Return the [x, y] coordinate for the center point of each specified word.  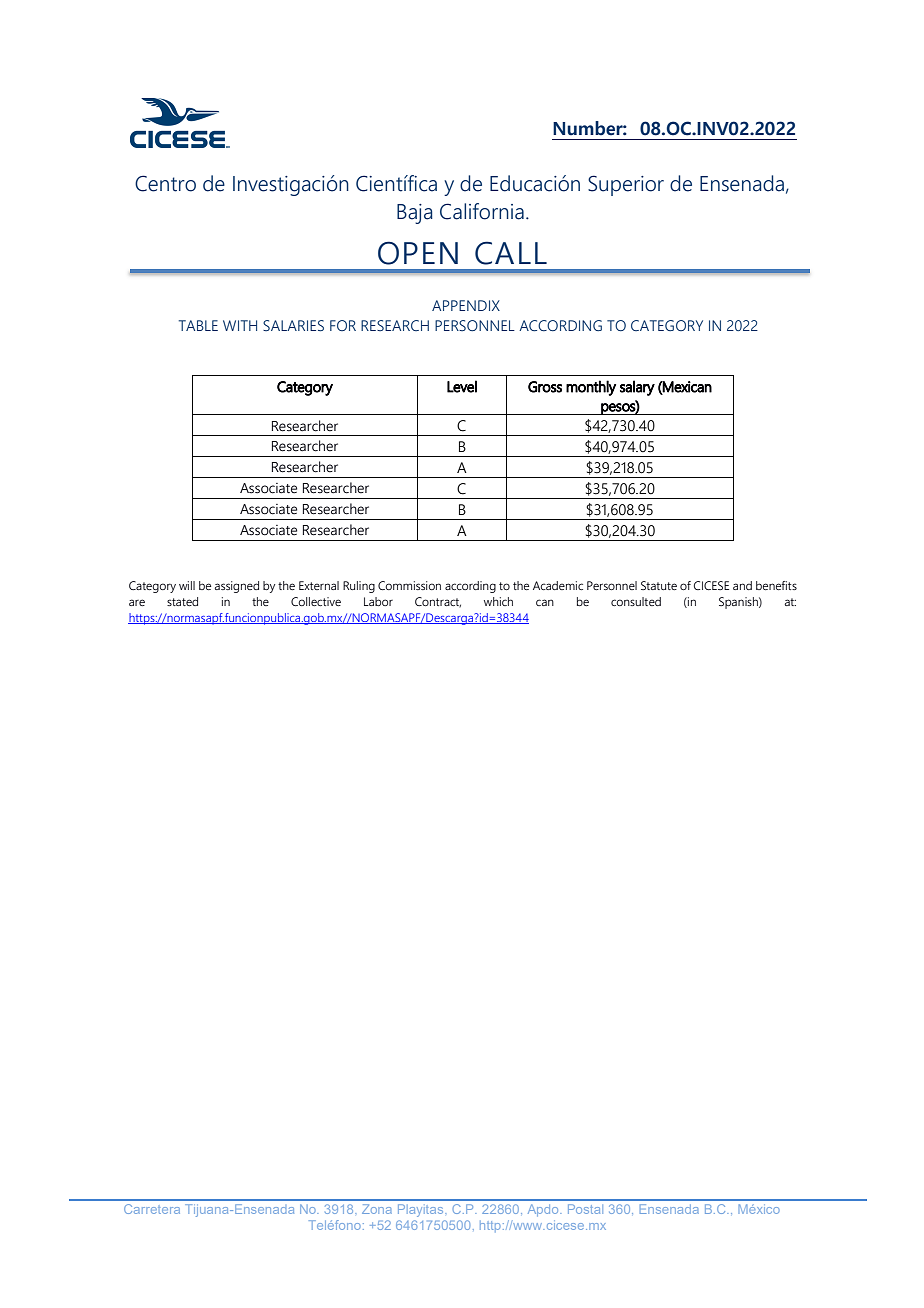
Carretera [152, 1209]
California [482, 211]
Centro [165, 183]
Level [462, 386]
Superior [626, 185]
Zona [377, 1209]
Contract [438, 602]
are [137, 602]
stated [182, 601]
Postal [585, 1209]
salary [637, 388]
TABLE [198, 325]
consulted [636, 601]
